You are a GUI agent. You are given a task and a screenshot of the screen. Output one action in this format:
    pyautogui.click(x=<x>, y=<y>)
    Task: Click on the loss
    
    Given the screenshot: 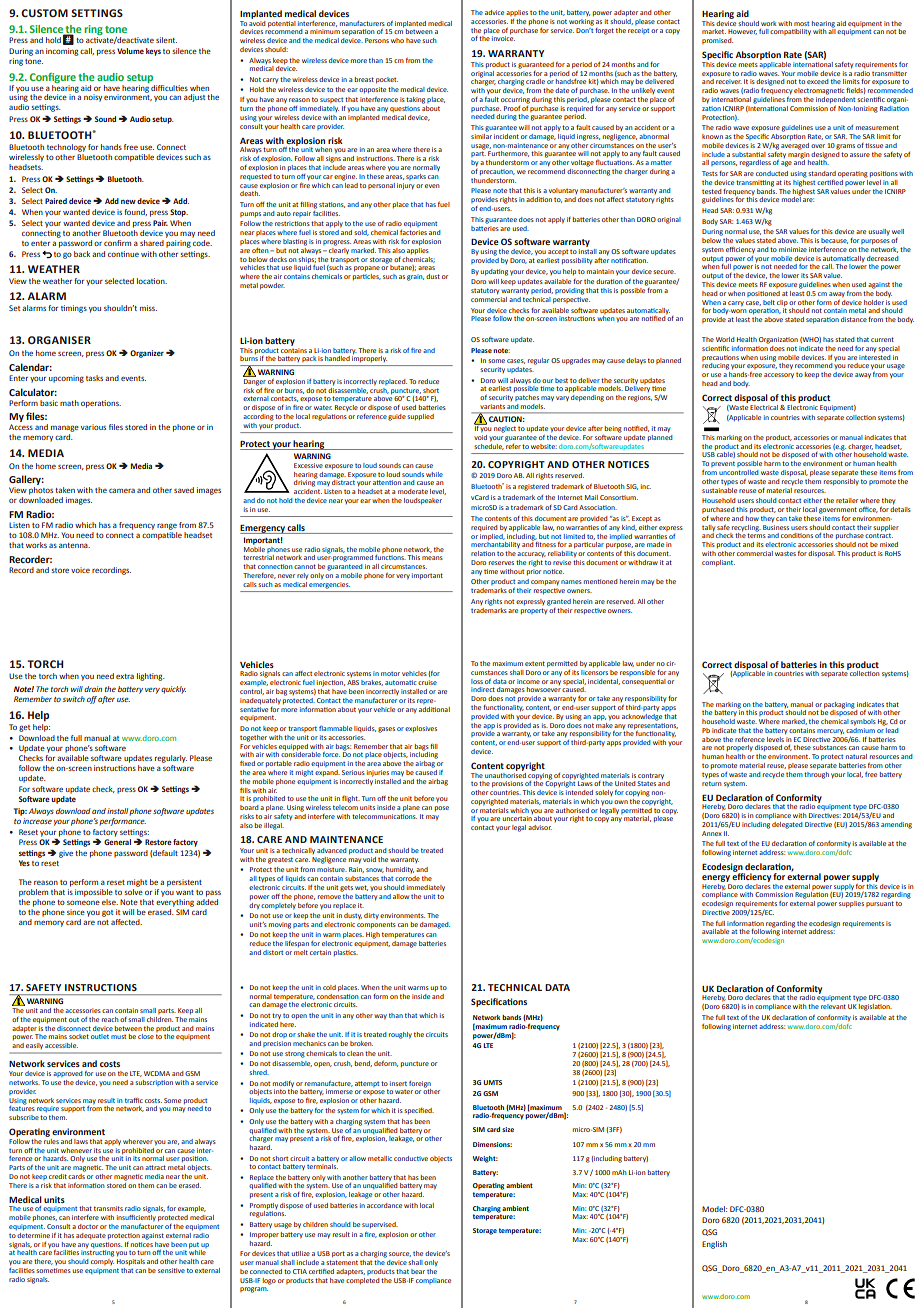 What is the action you would take?
    pyautogui.click(x=477, y=681)
